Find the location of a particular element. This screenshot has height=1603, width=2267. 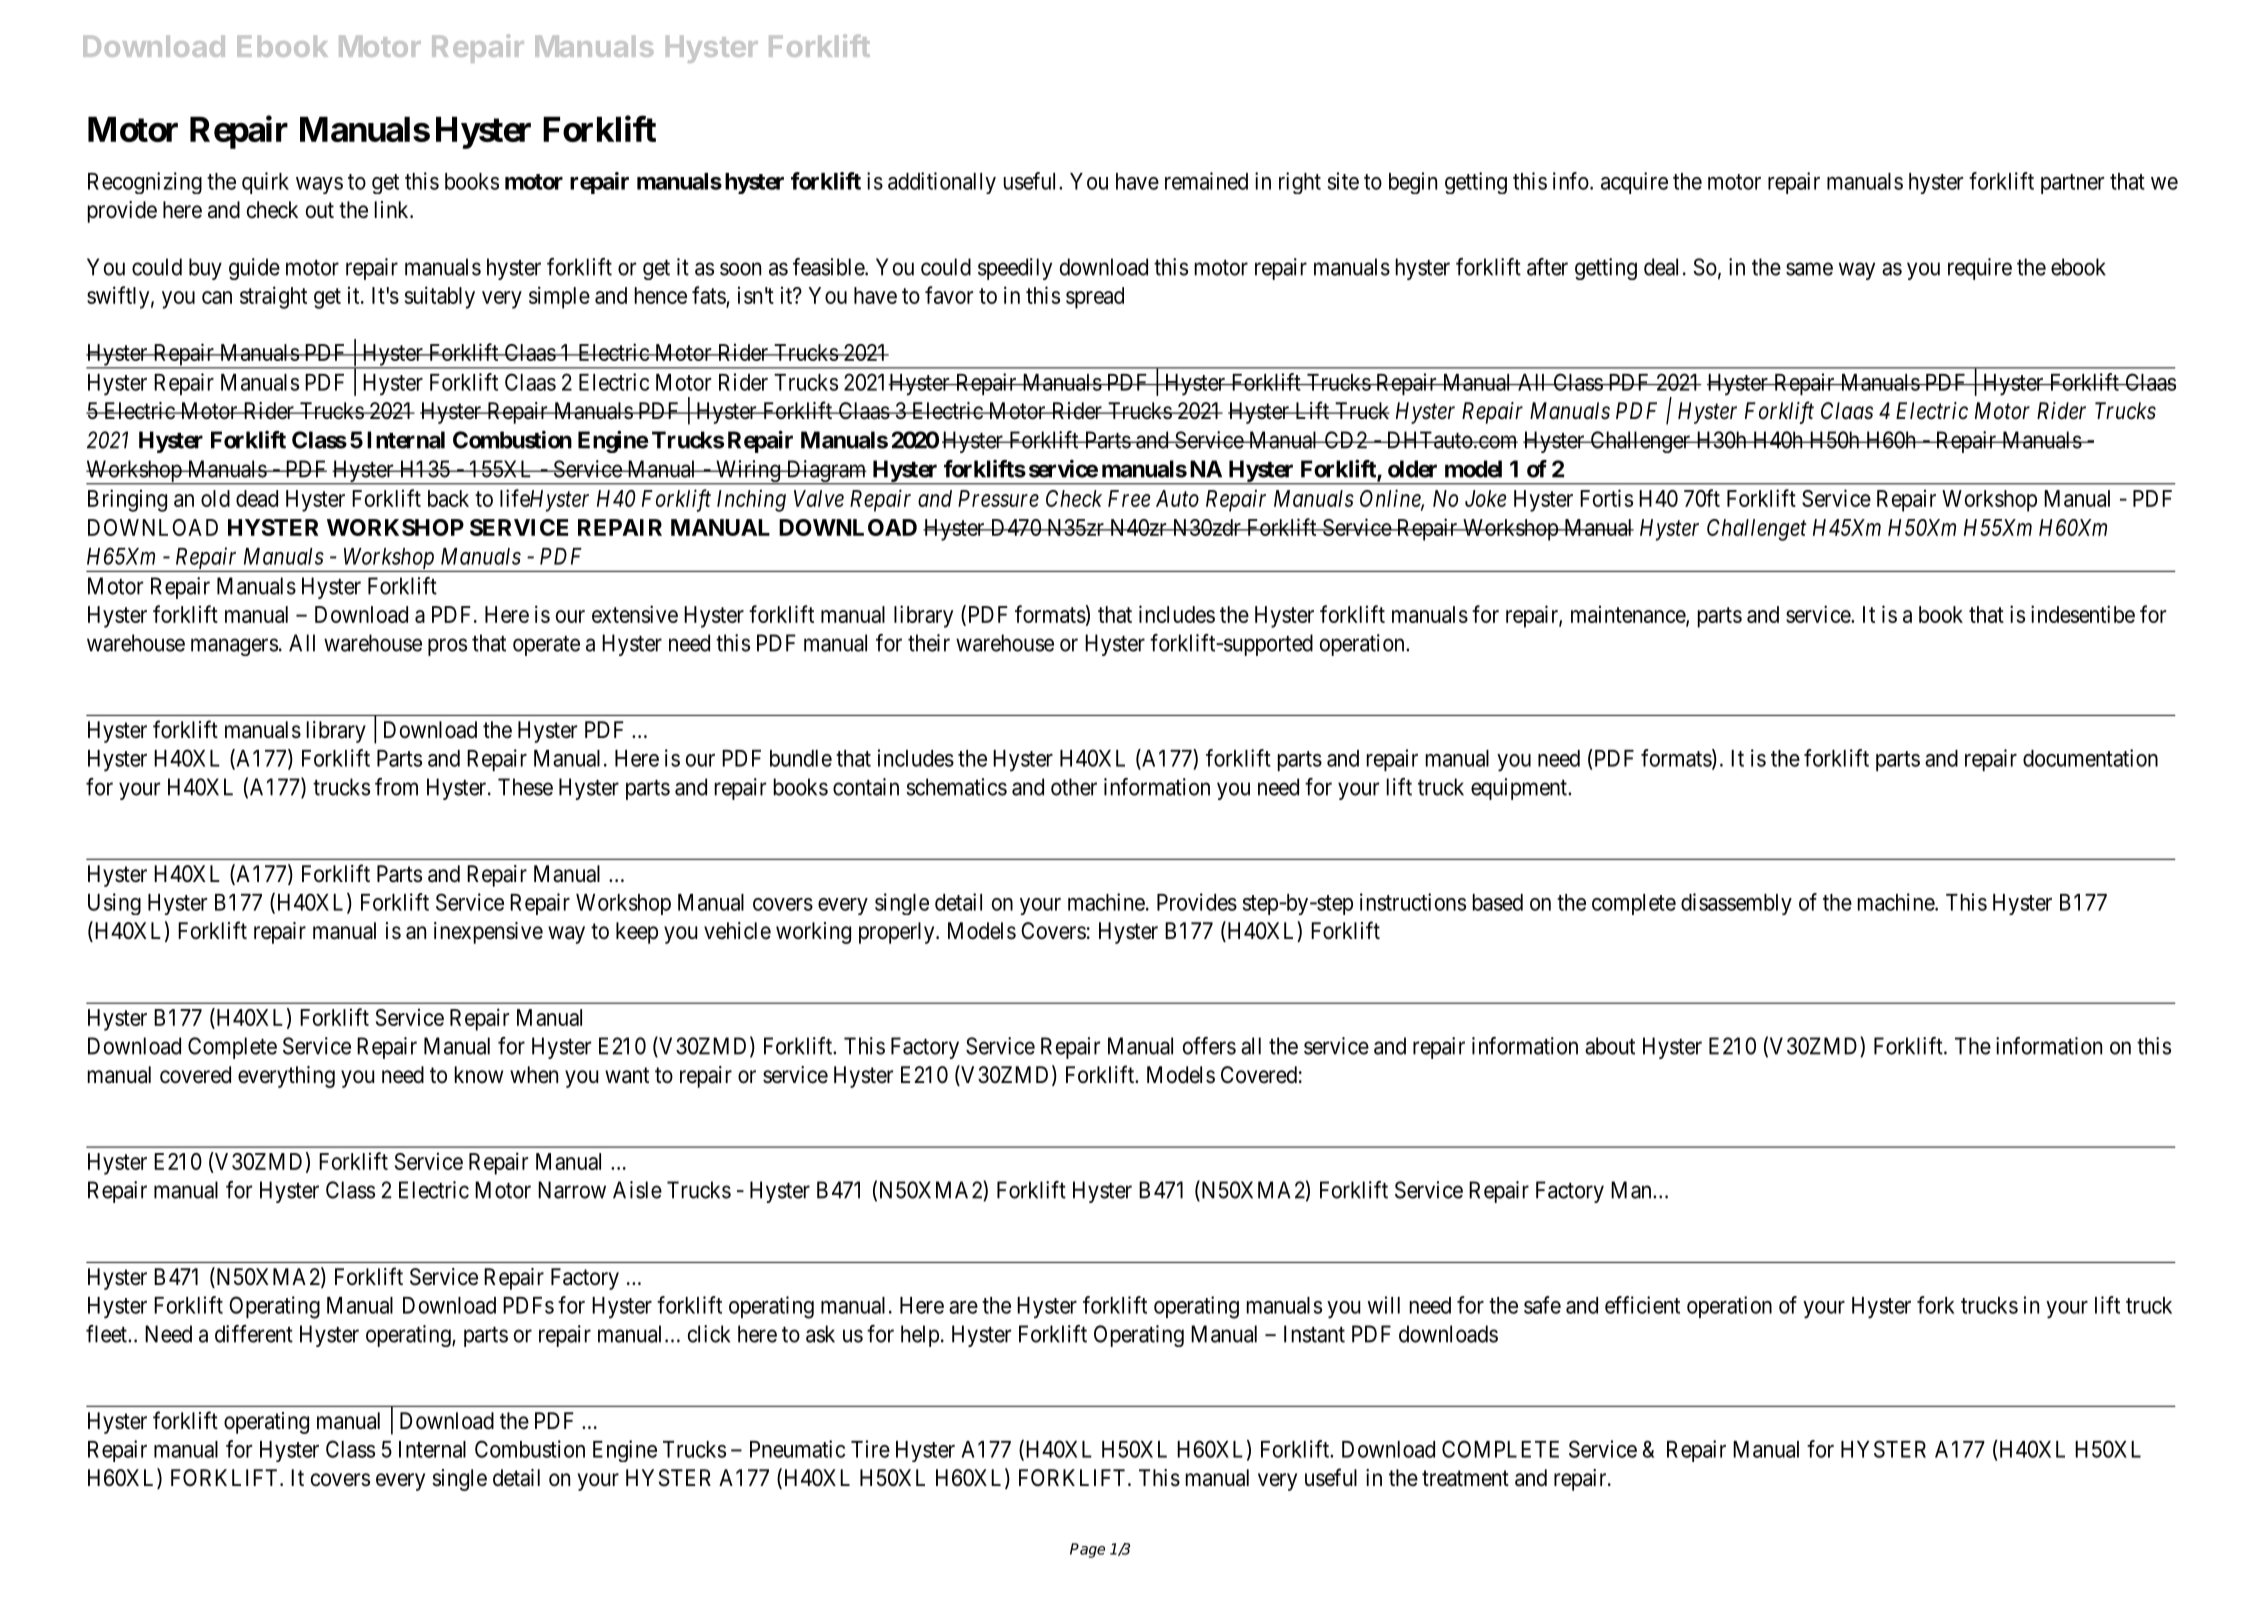

speedily is located at coordinates (1015, 269).
